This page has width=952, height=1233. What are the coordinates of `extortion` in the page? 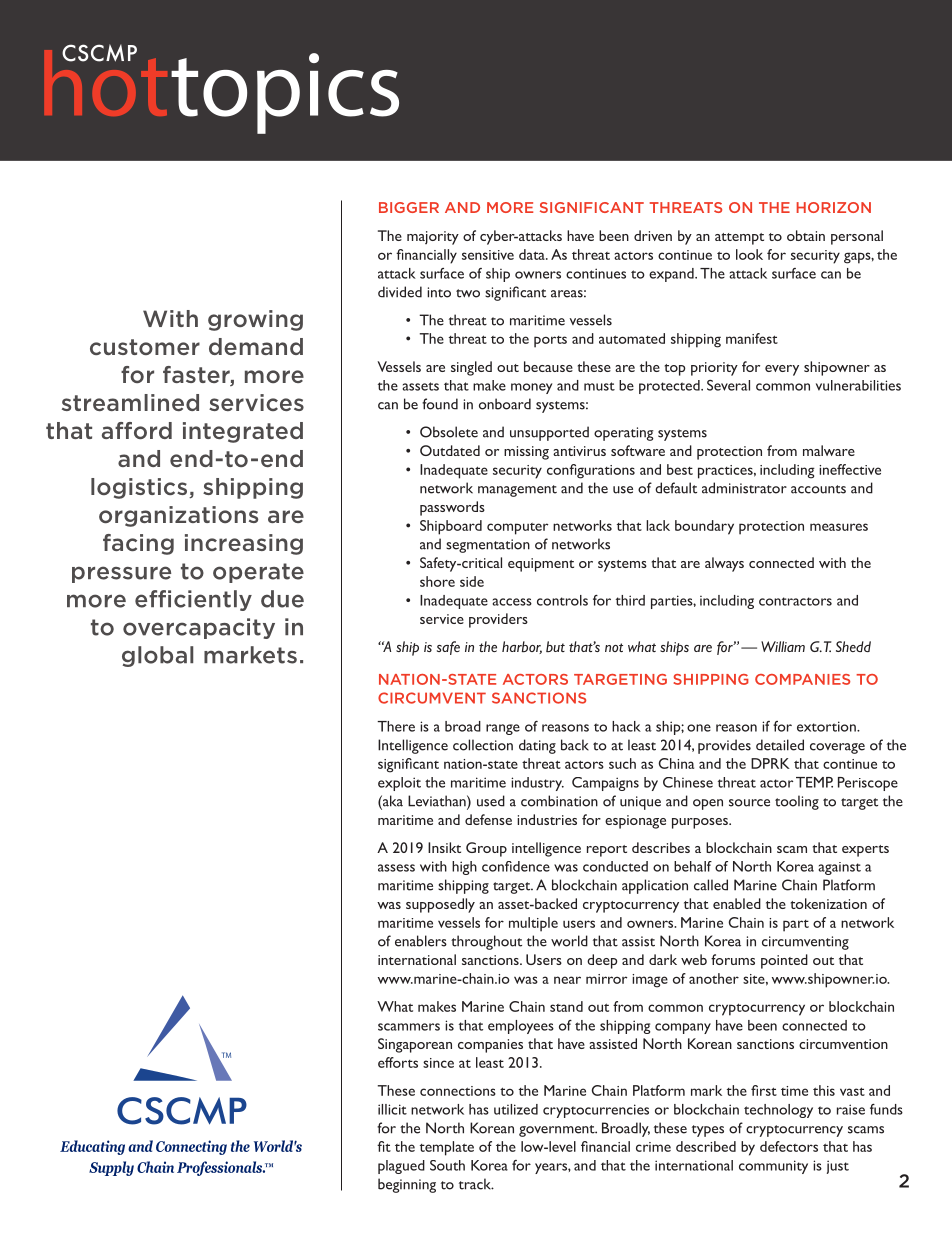 It's located at (827, 726).
